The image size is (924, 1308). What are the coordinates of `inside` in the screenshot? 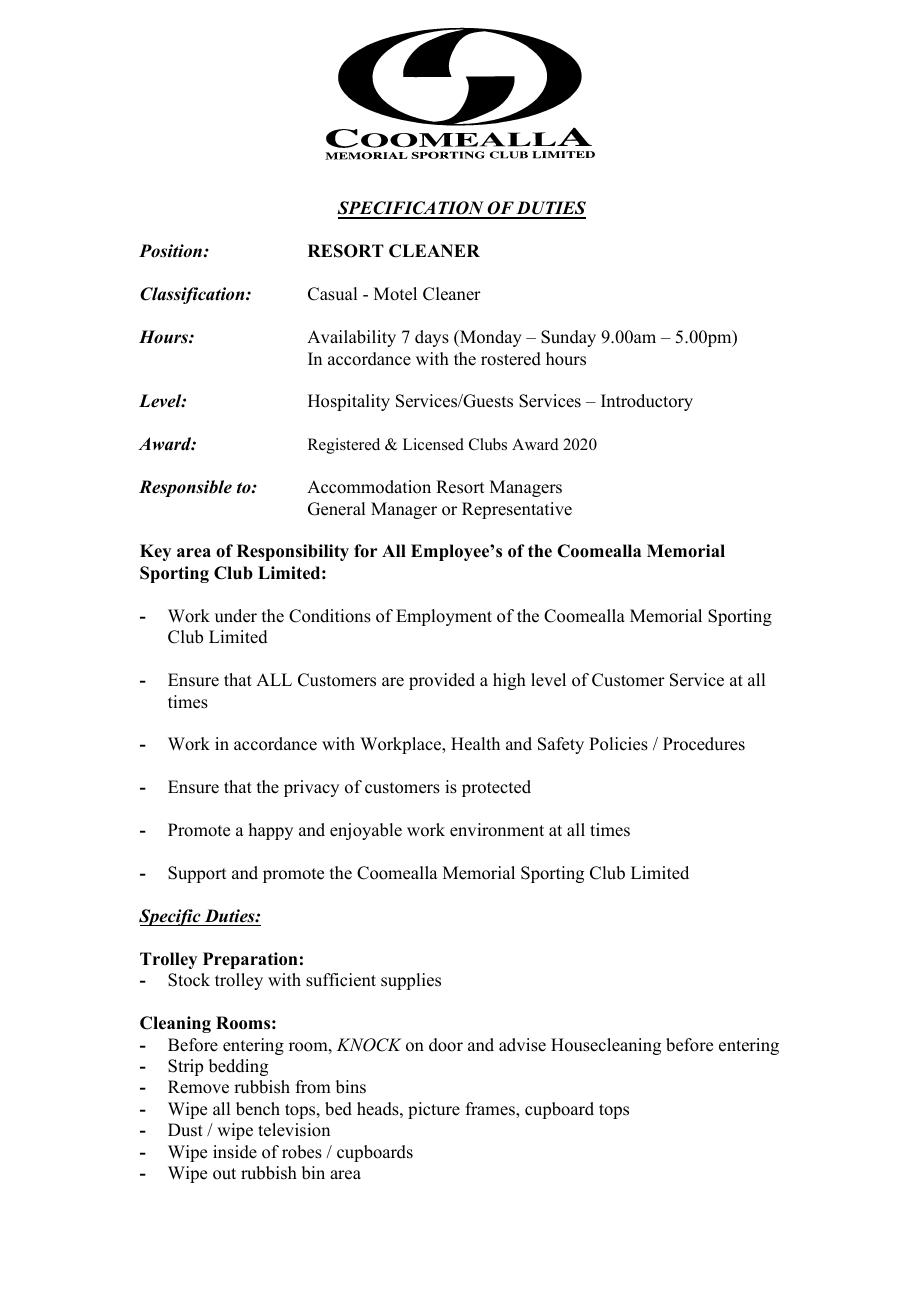 It's located at (235, 1152).
